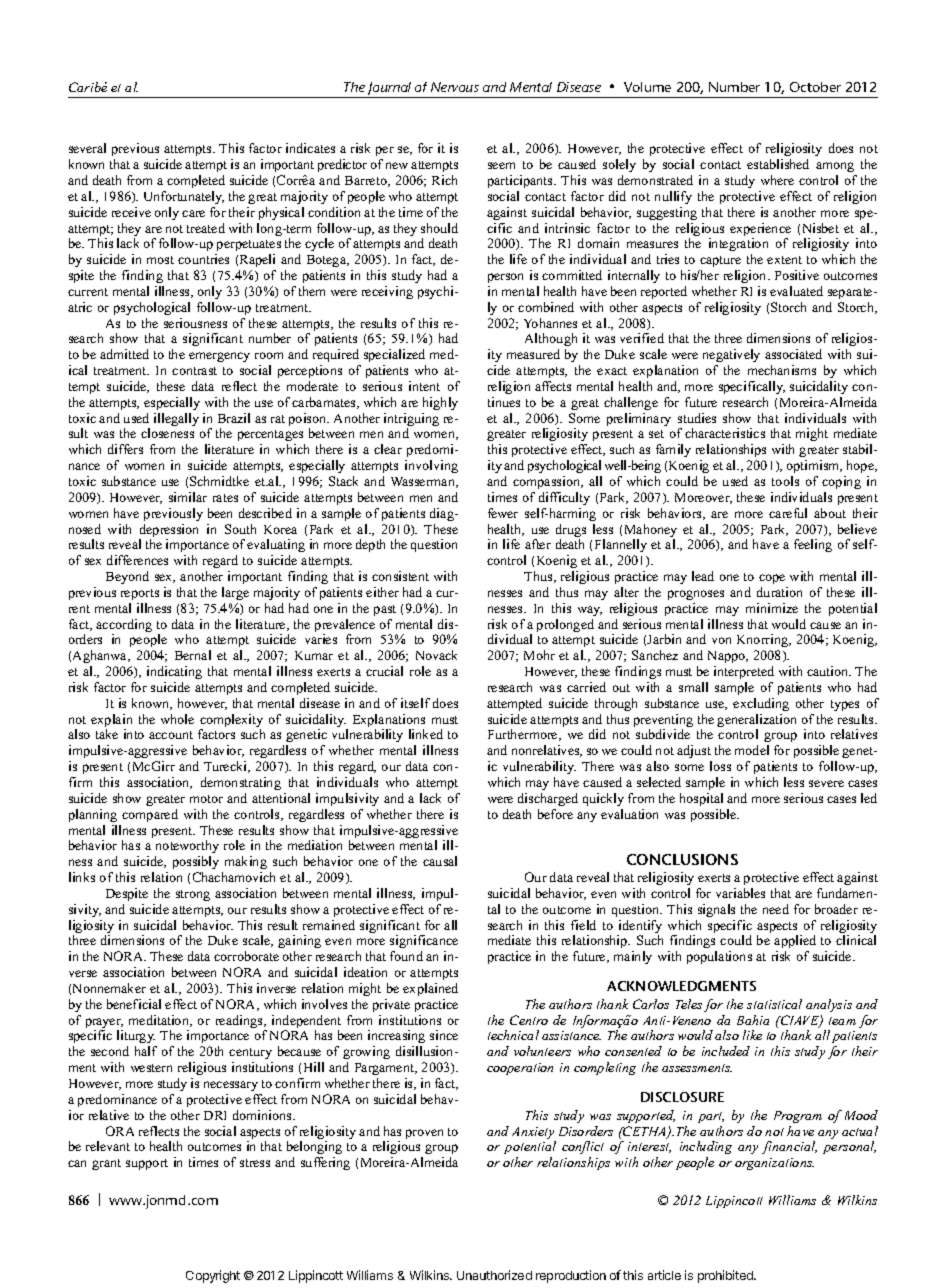 This page has height=1288, width=944. What do you see at coordinates (772, 579) in the page?
I see `cope` at bounding box center [772, 579].
